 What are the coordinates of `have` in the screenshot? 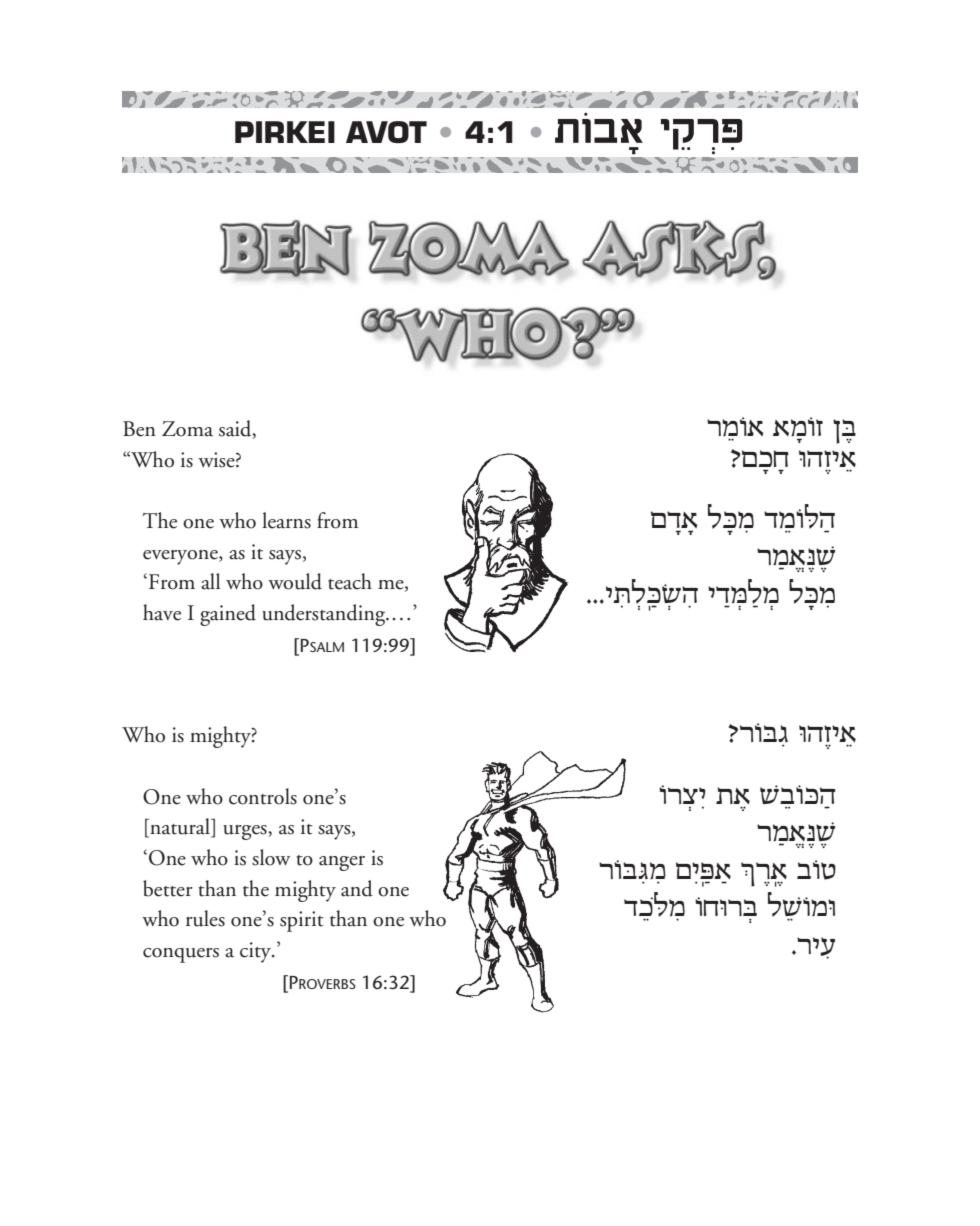 It's located at (162, 612).
